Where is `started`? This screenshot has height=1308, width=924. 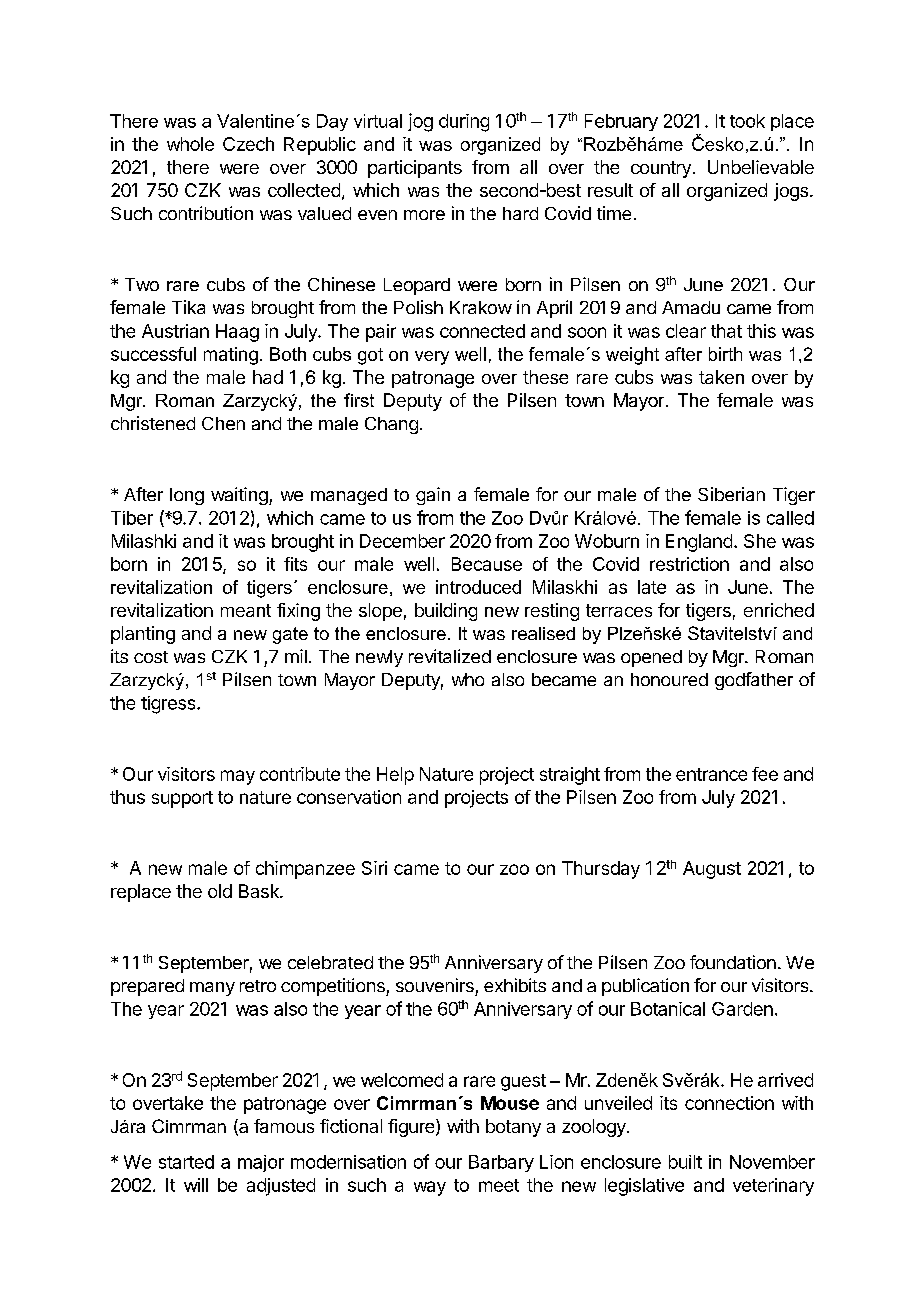 started is located at coordinates (186, 1162).
